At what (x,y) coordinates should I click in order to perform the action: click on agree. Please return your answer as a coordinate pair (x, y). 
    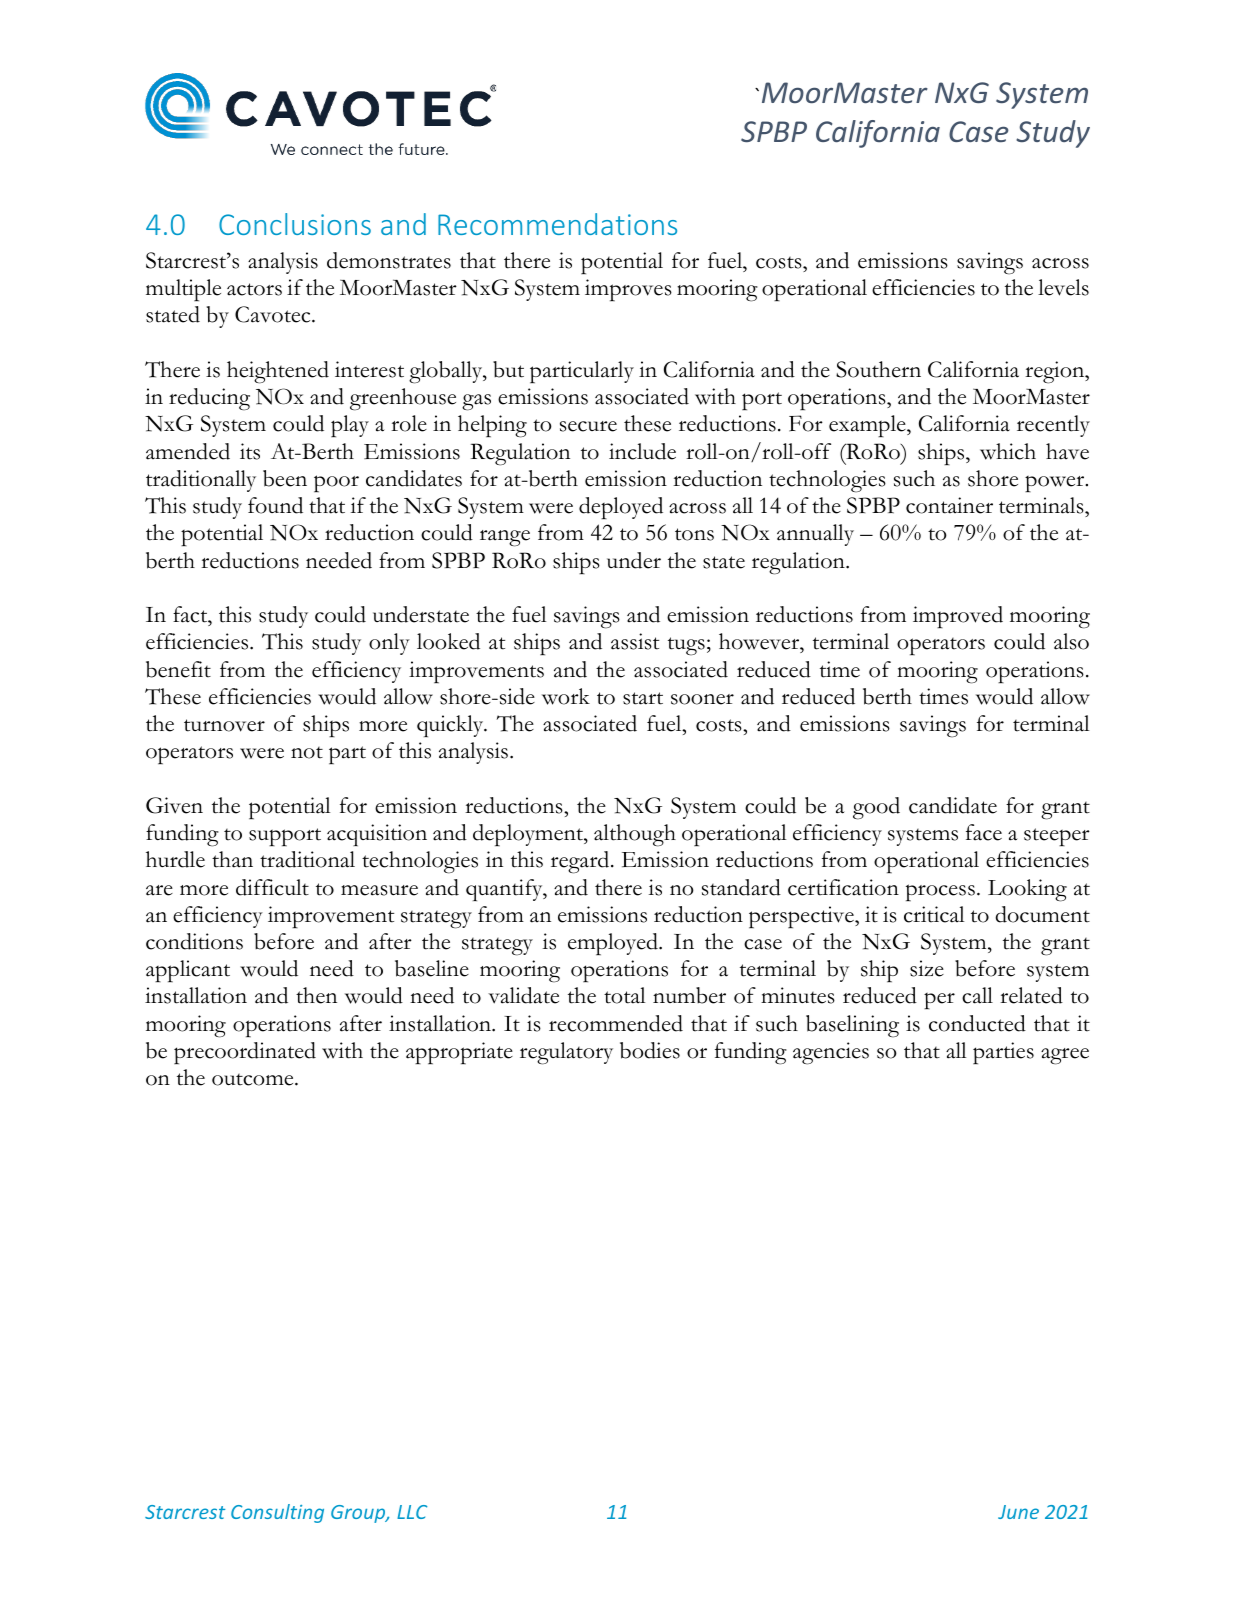
    Looking at the image, I should click on (1065, 1056).
